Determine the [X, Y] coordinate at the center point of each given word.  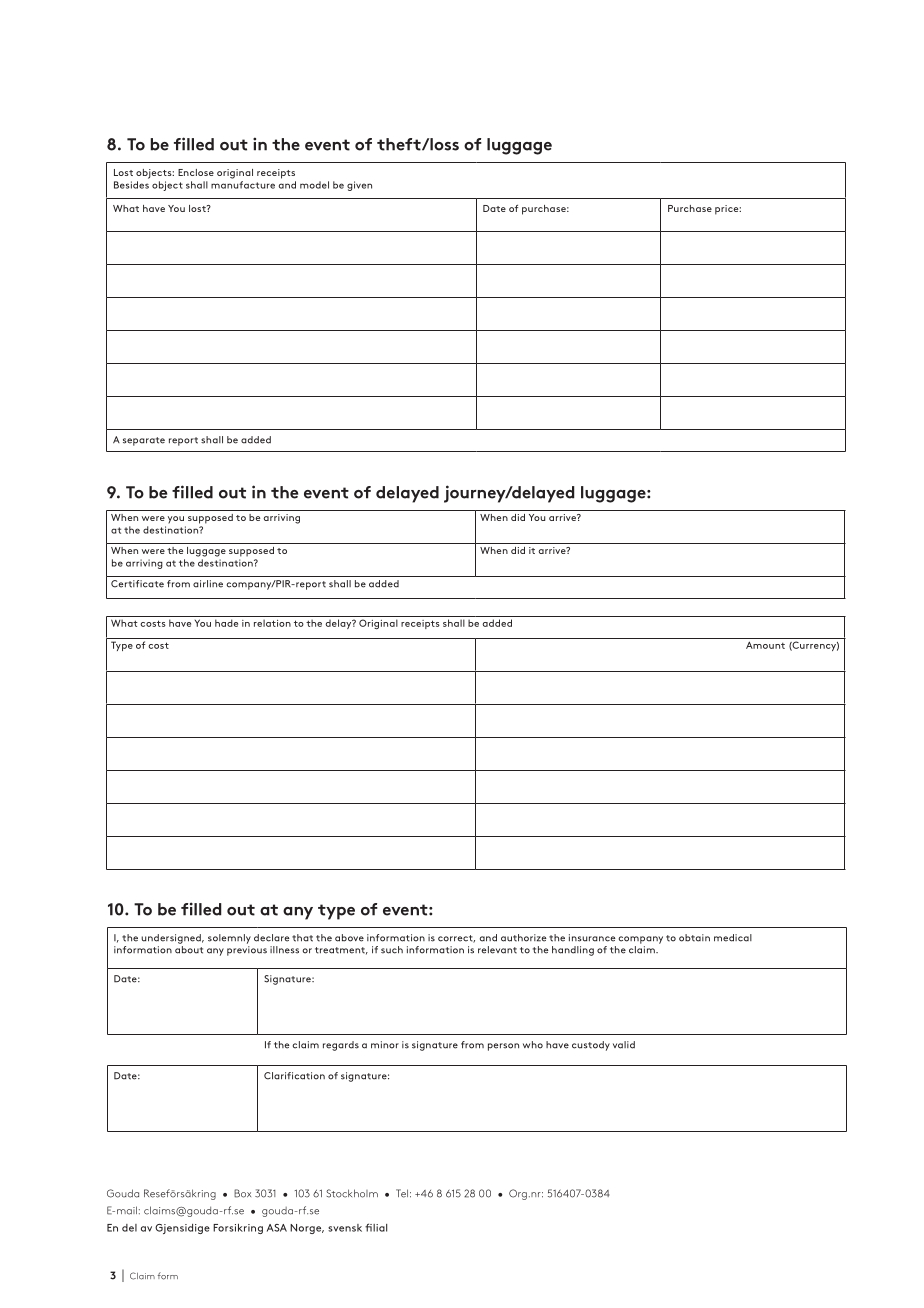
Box [242, 1193]
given [359, 186]
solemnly [229, 939]
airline [208, 584]
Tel [402, 1193]
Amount [765, 645]
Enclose [196, 172]
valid [624, 1045]
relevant [497, 950]
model [314, 185]
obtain [694, 938]
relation [272, 623]
